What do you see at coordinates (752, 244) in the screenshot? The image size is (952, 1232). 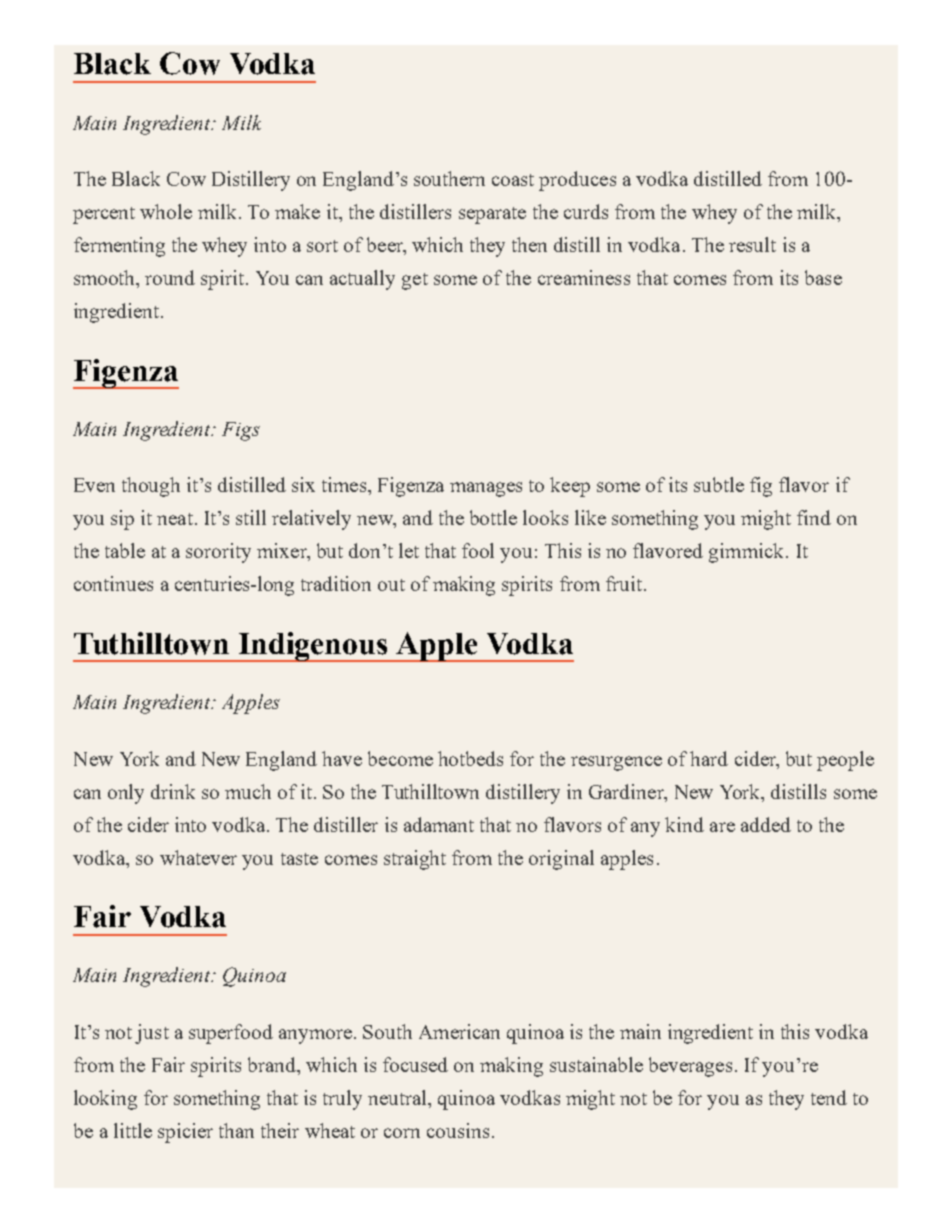 I see `result` at bounding box center [752, 244].
